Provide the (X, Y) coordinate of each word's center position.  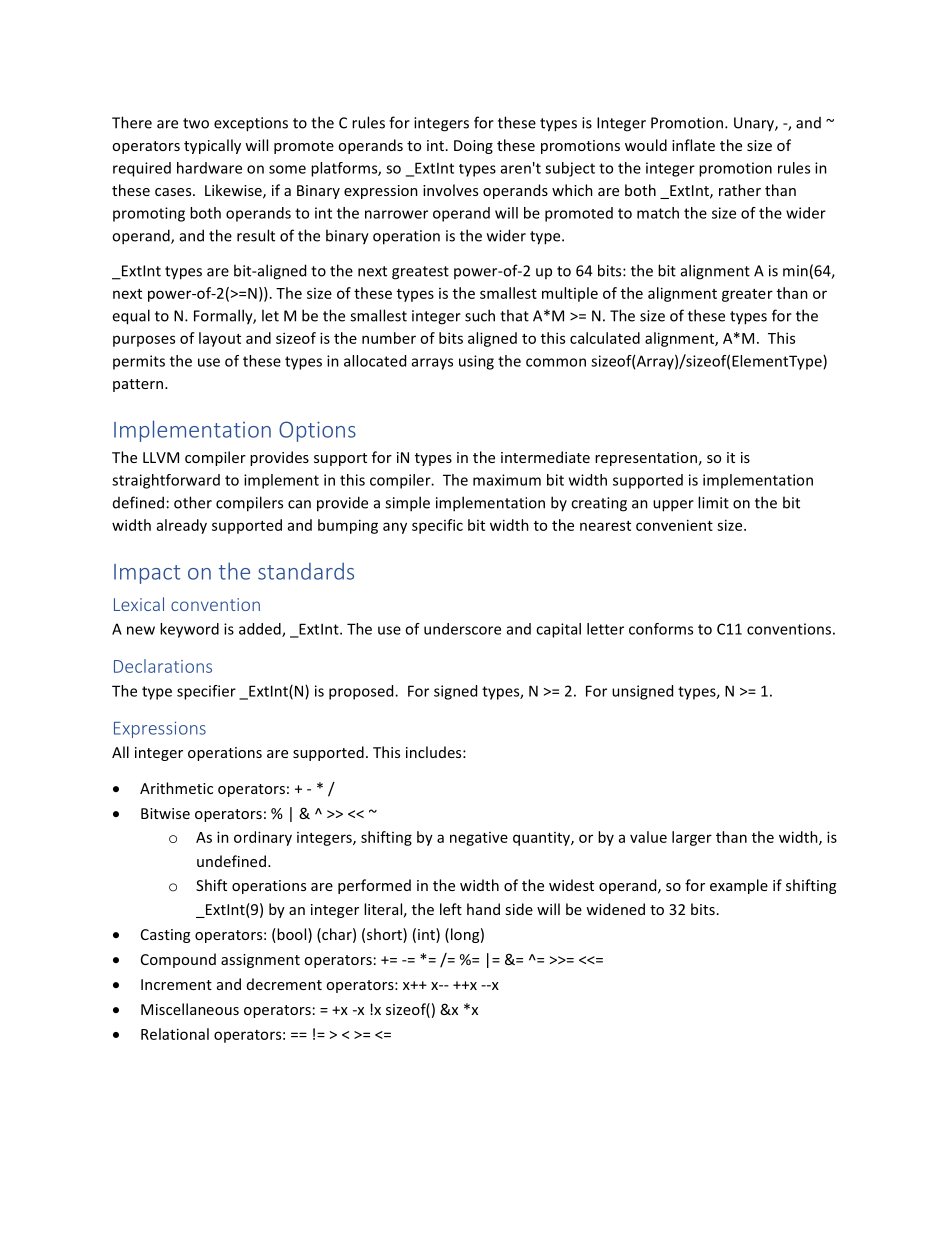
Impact (147, 574)
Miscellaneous (190, 1009)
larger (692, 838)
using (476, 362)
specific (437, 526)
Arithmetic (176, 788)
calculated (605, 338)
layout (220, 339)
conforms (661, 629)
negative (479, 839)
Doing (473, 147)
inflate (693, 145)
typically (212, 146)
